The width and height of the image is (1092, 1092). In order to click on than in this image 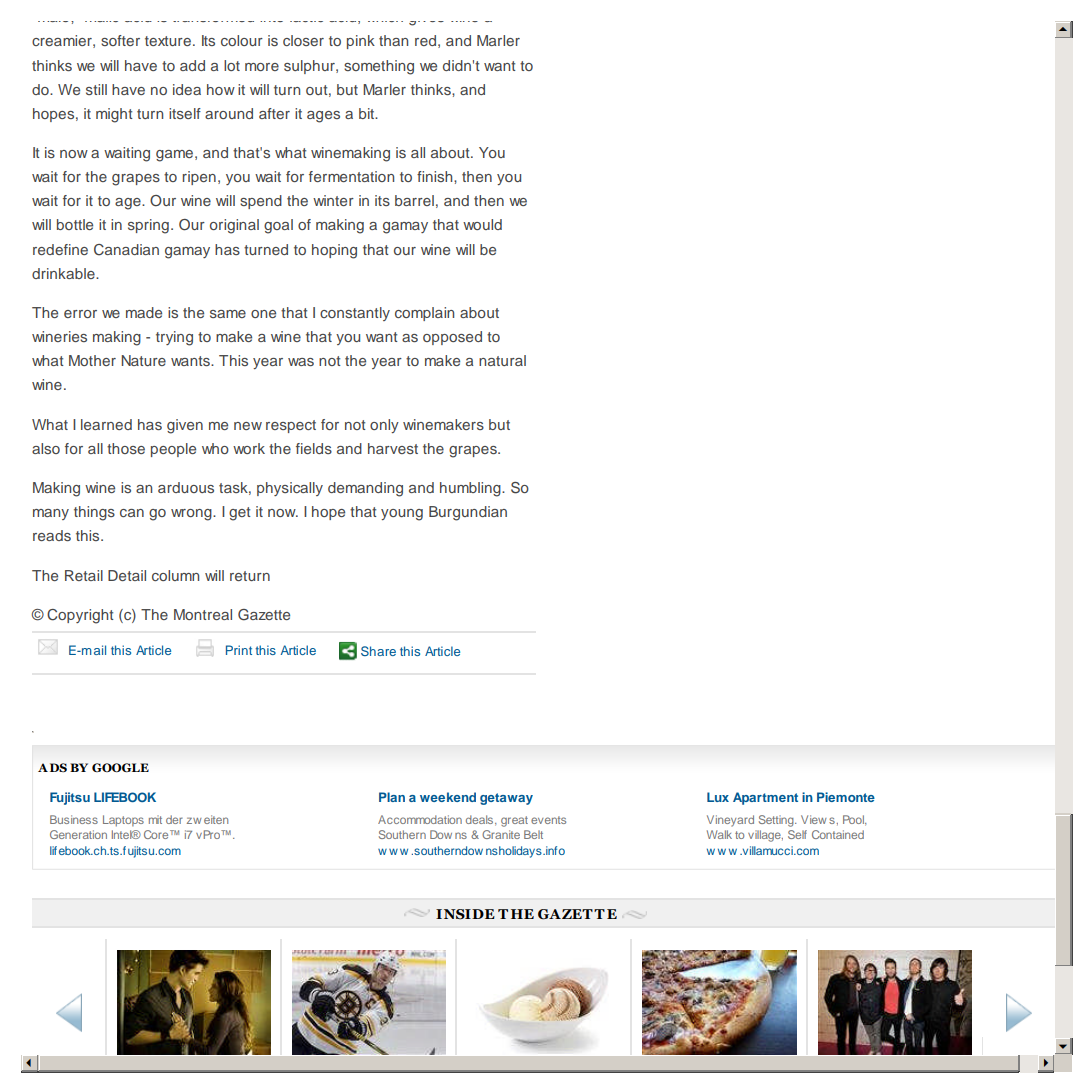, I will do `click(393, 40)`.
